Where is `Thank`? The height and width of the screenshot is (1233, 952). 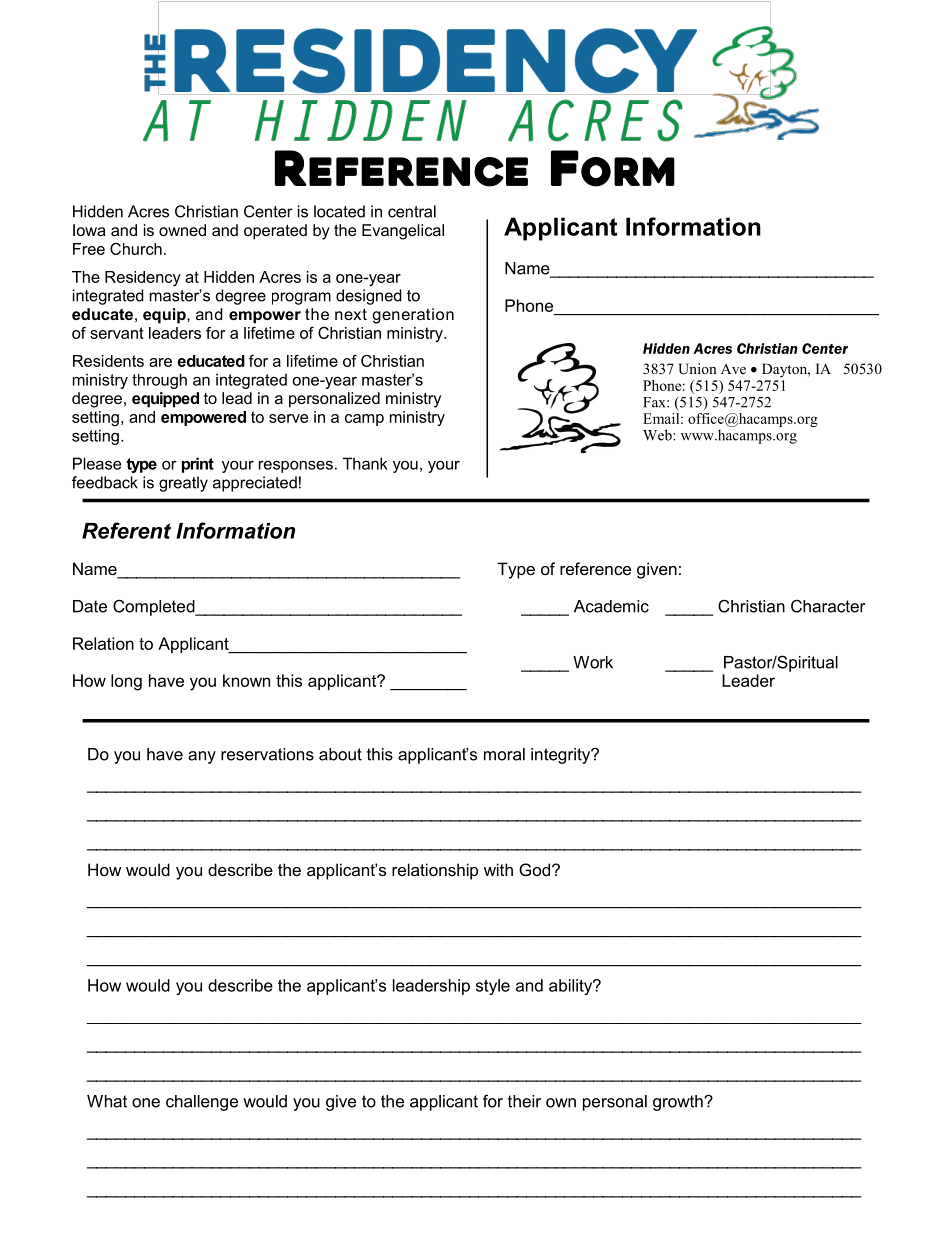 Thank is located at coordinates (365, 463).
